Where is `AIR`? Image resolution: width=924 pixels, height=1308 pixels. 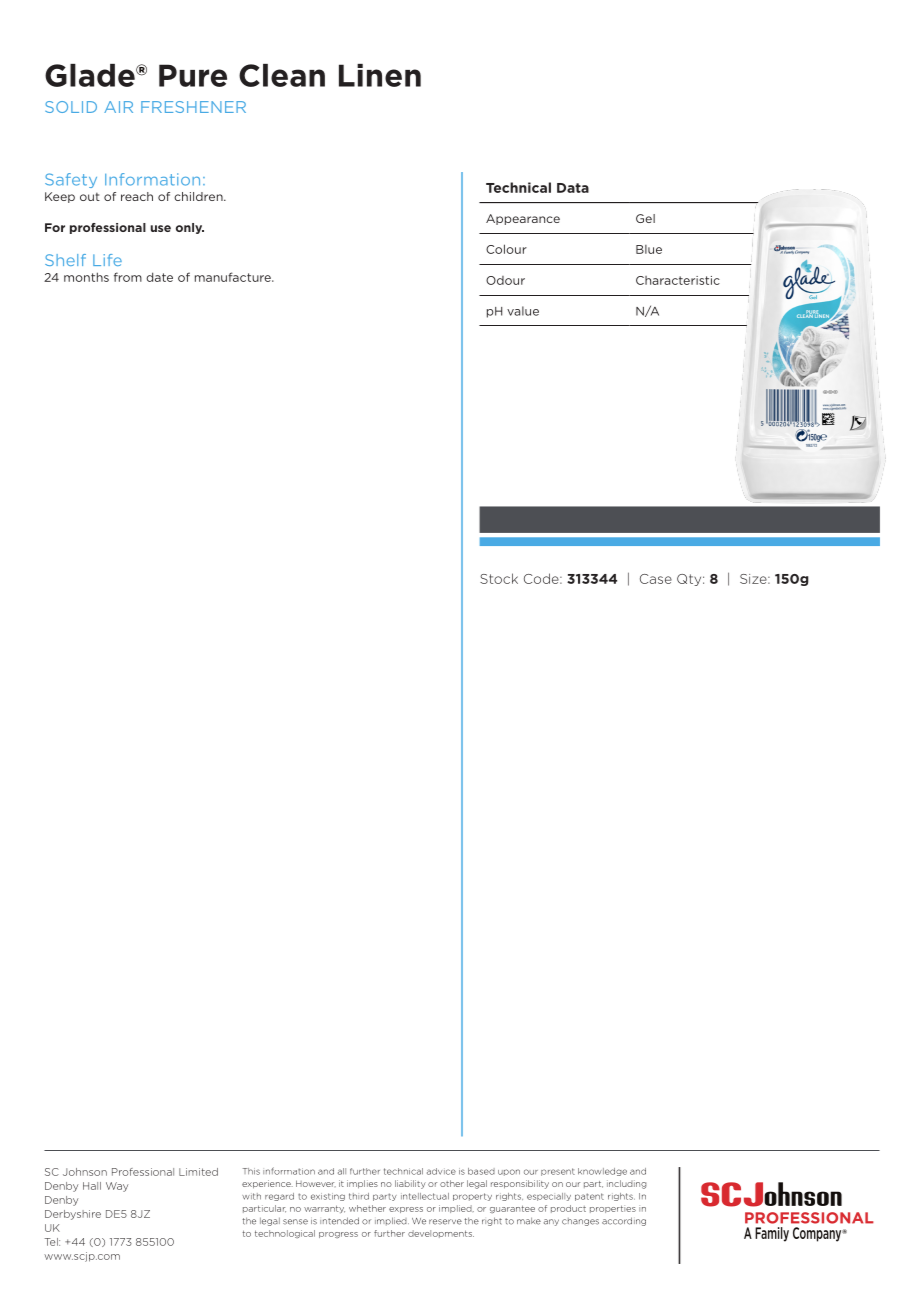 AIR is located at coordinates (118, 107).
